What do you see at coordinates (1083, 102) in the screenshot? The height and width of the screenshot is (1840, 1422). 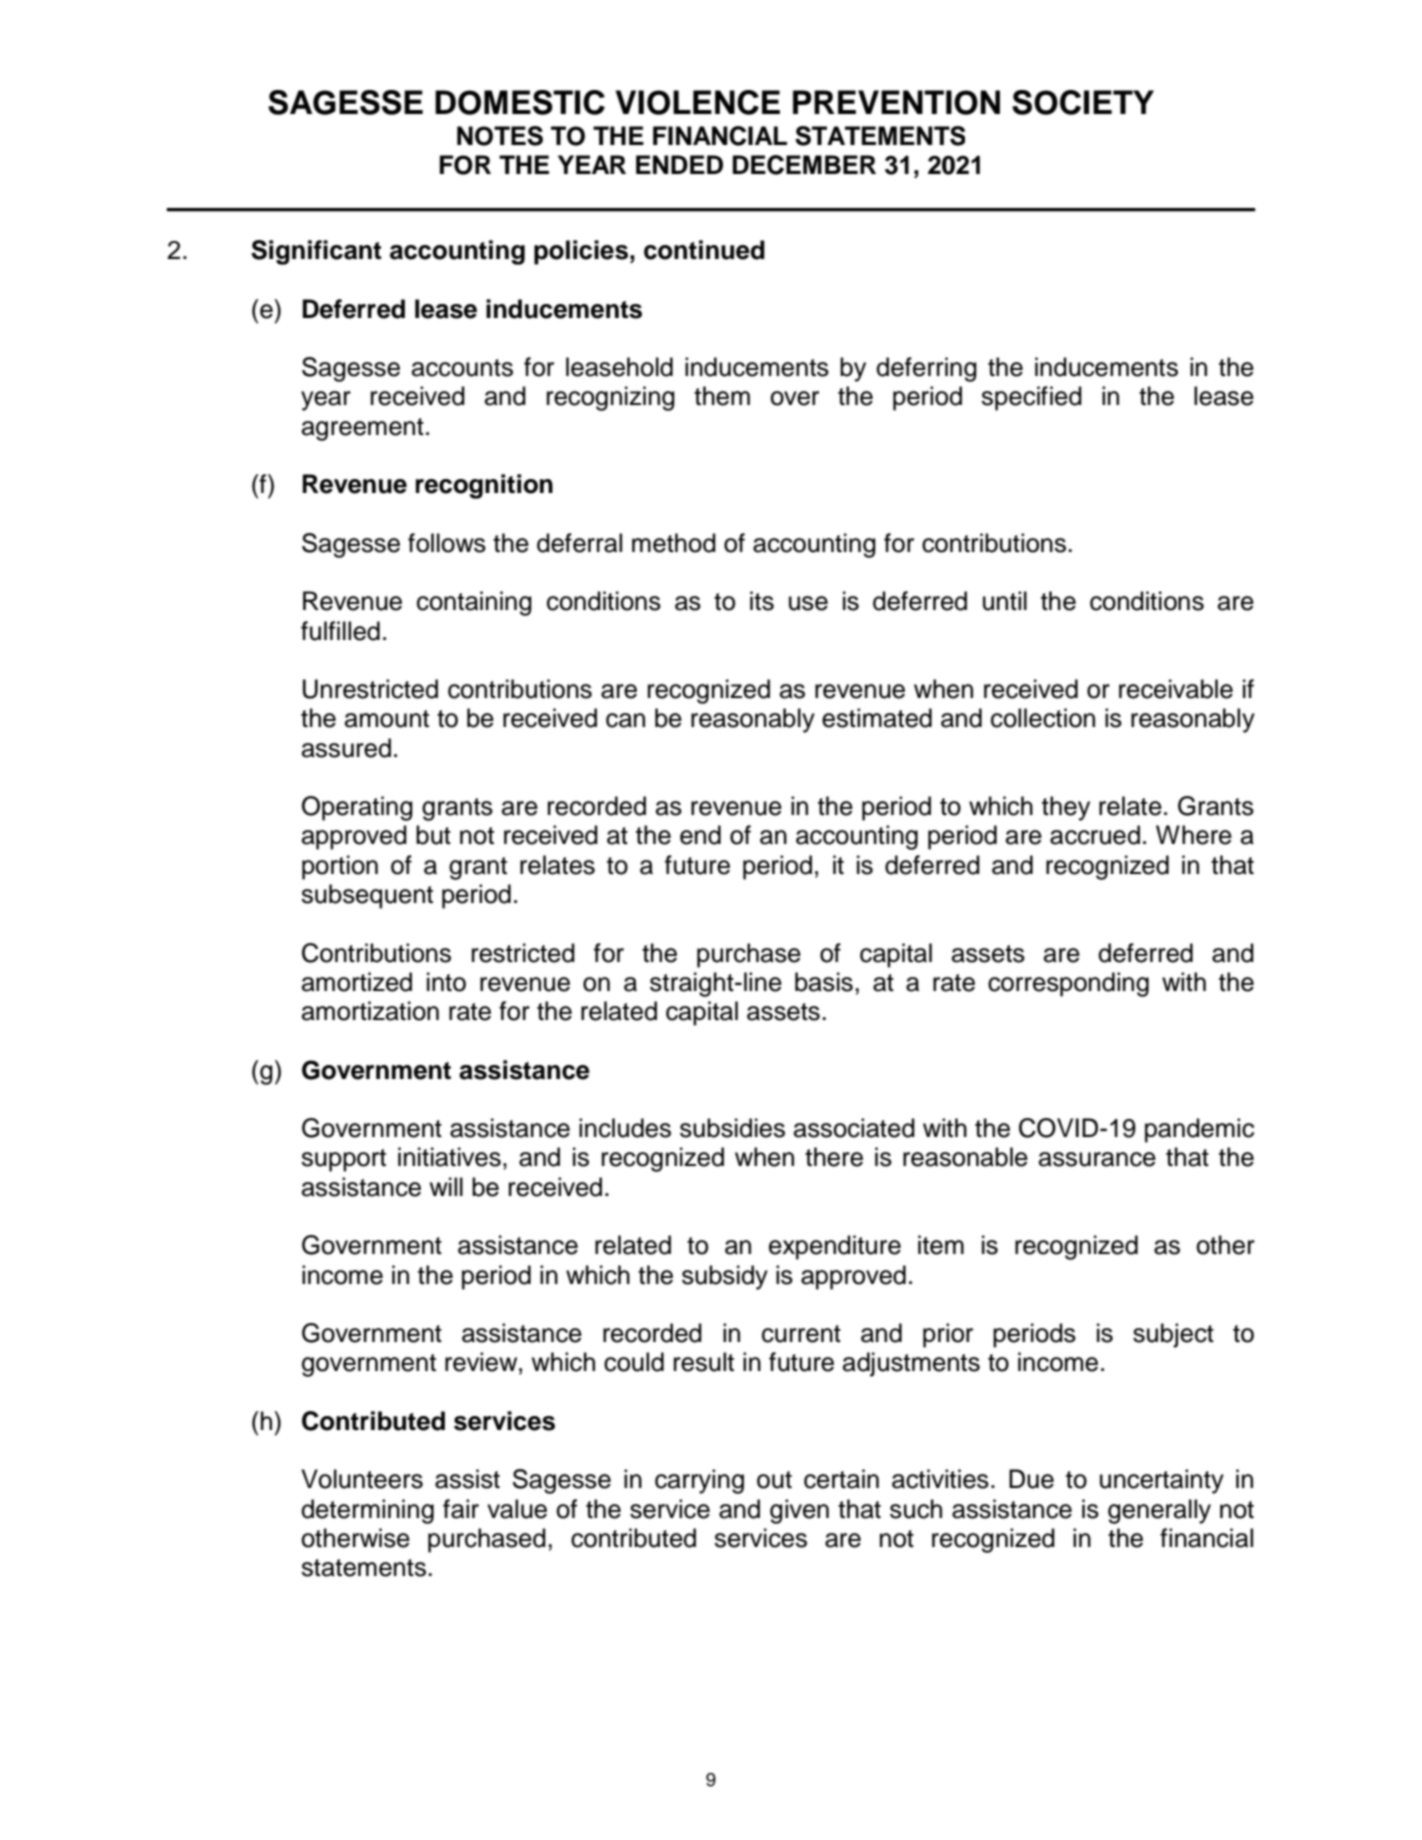 I see `SOCIETY` at bounding box center [1083, 102].
